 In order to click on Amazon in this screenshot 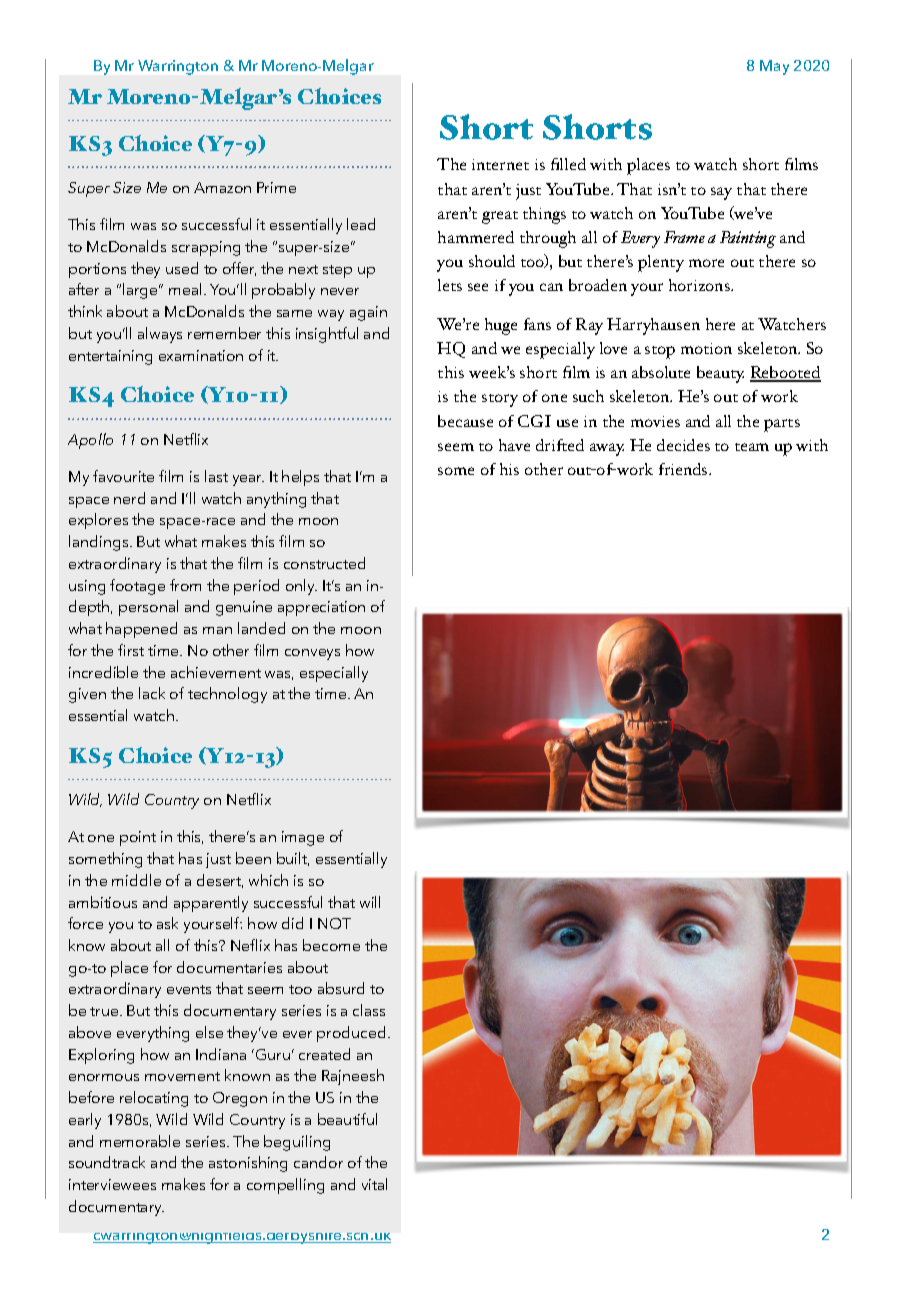, I will do `click(222, 187)`.
